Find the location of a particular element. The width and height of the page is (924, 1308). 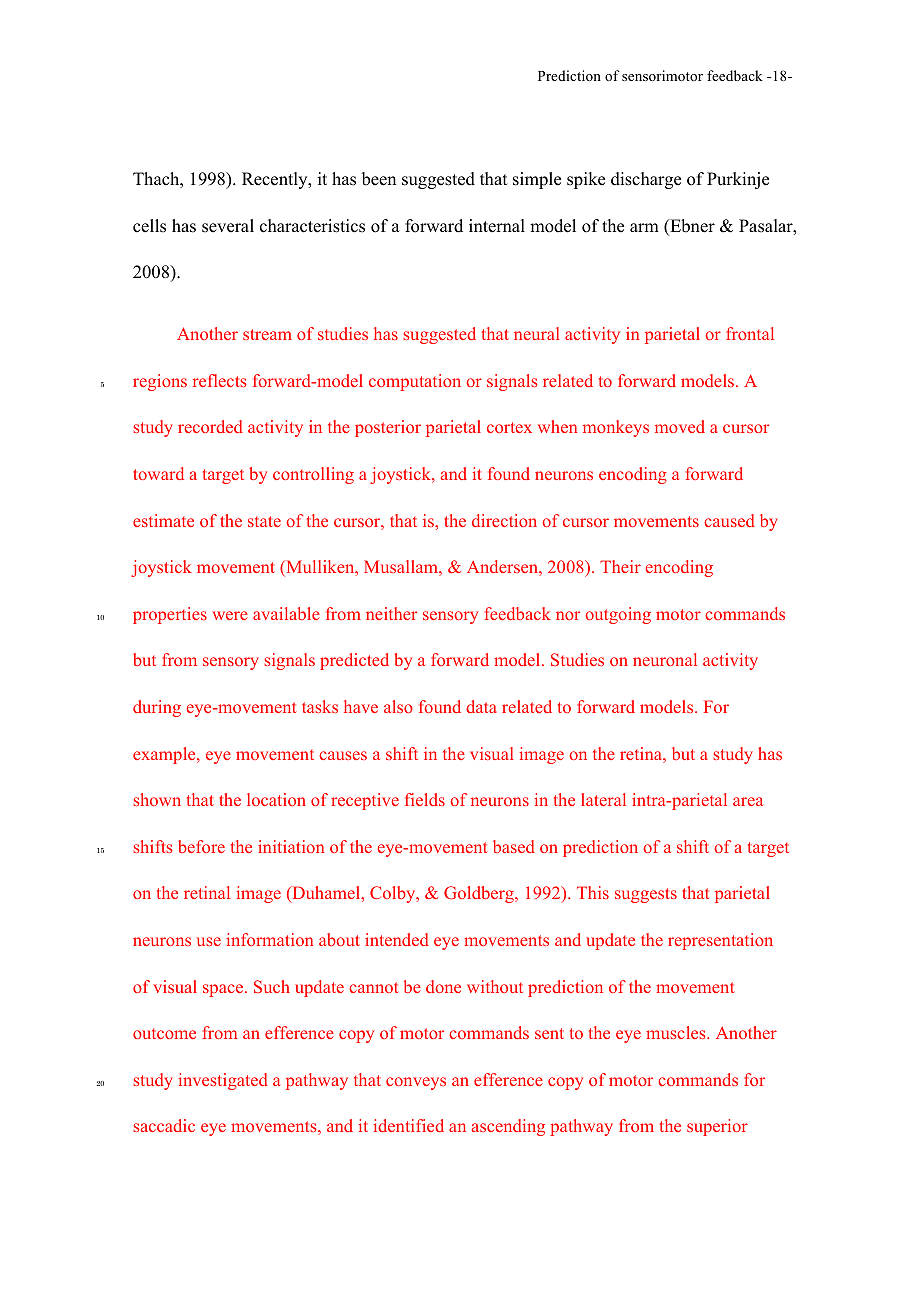

caused is located at coordinates (729, 520).
